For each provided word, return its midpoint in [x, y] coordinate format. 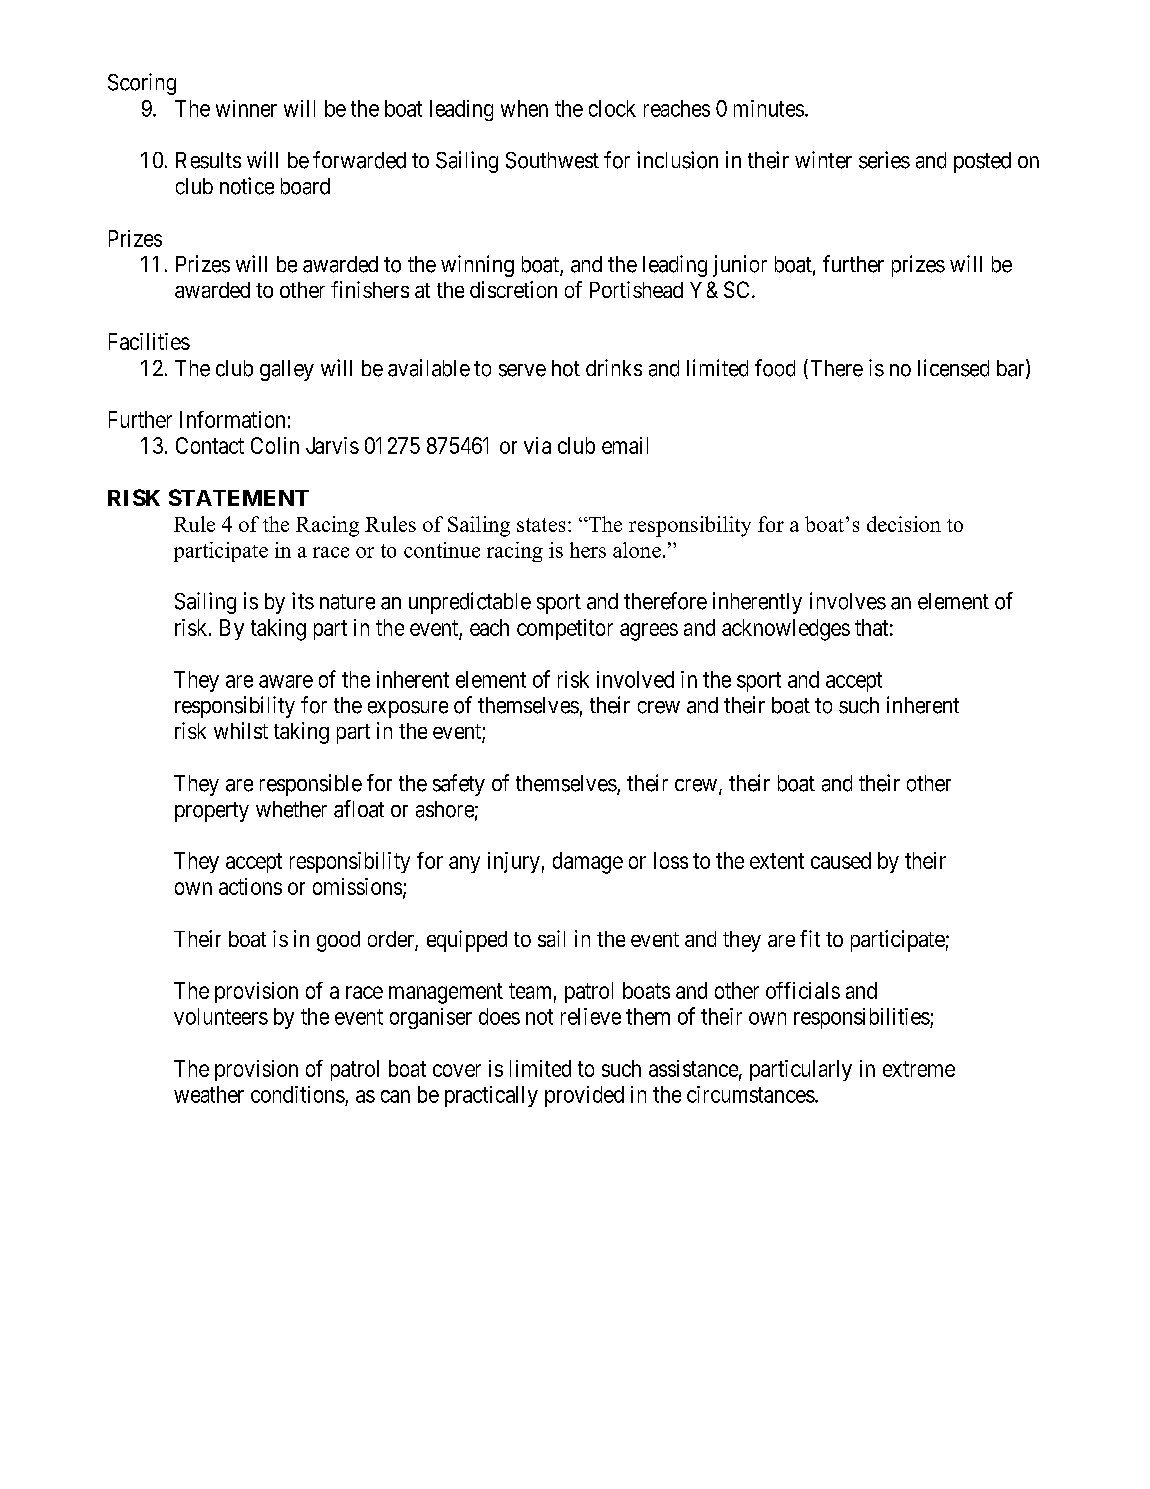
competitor [565, 629]
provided [584, 1096]
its [303, 601]
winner [246, 108]
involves [848, 601]
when [524, 108]
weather [209, 1094]
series [884, 160]
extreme [919, 1069]
